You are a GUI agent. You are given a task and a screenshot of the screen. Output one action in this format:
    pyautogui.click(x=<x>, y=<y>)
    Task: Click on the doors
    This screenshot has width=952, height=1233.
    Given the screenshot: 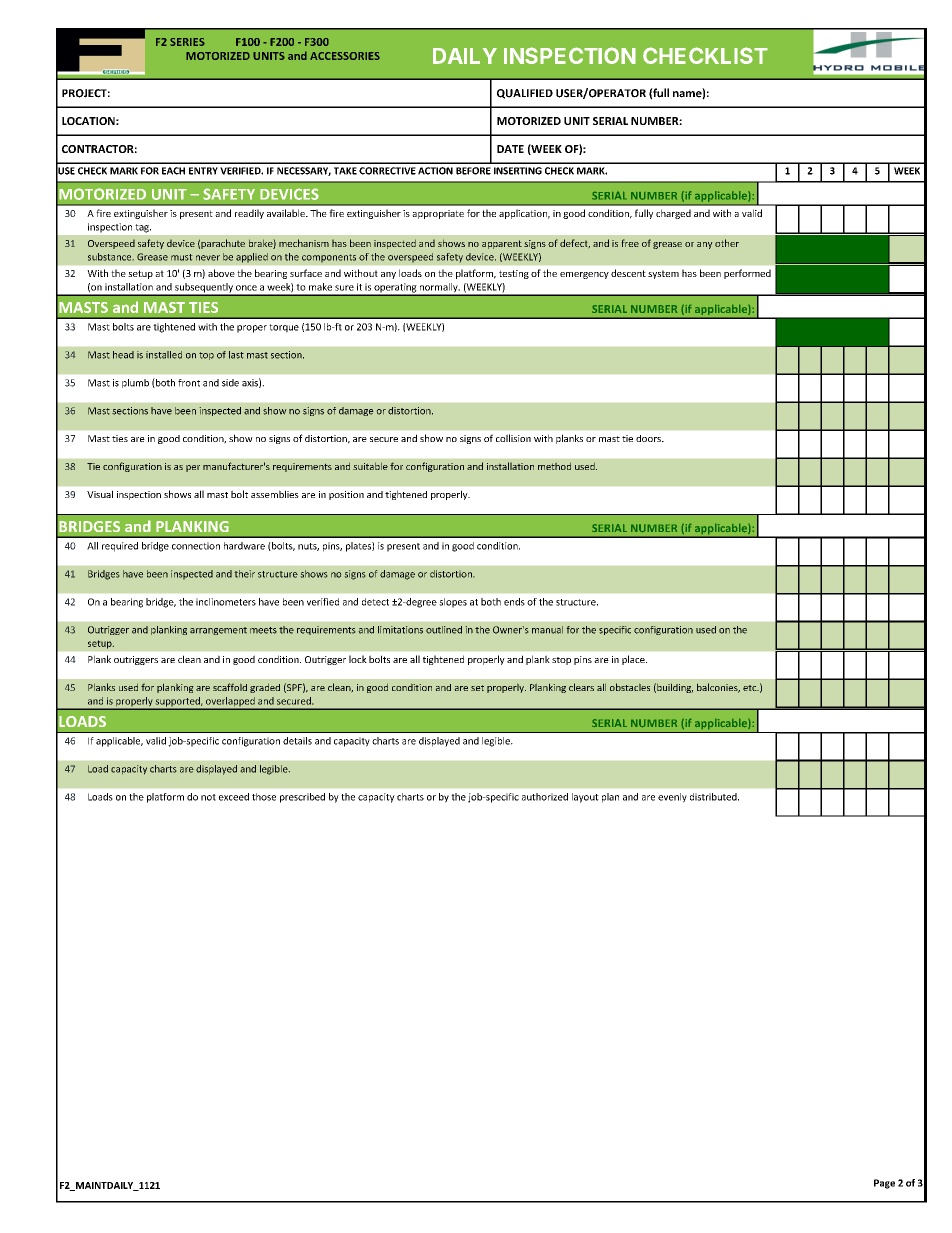 What is the action you would take?
    pyautogui.click(x=649, y=438)
